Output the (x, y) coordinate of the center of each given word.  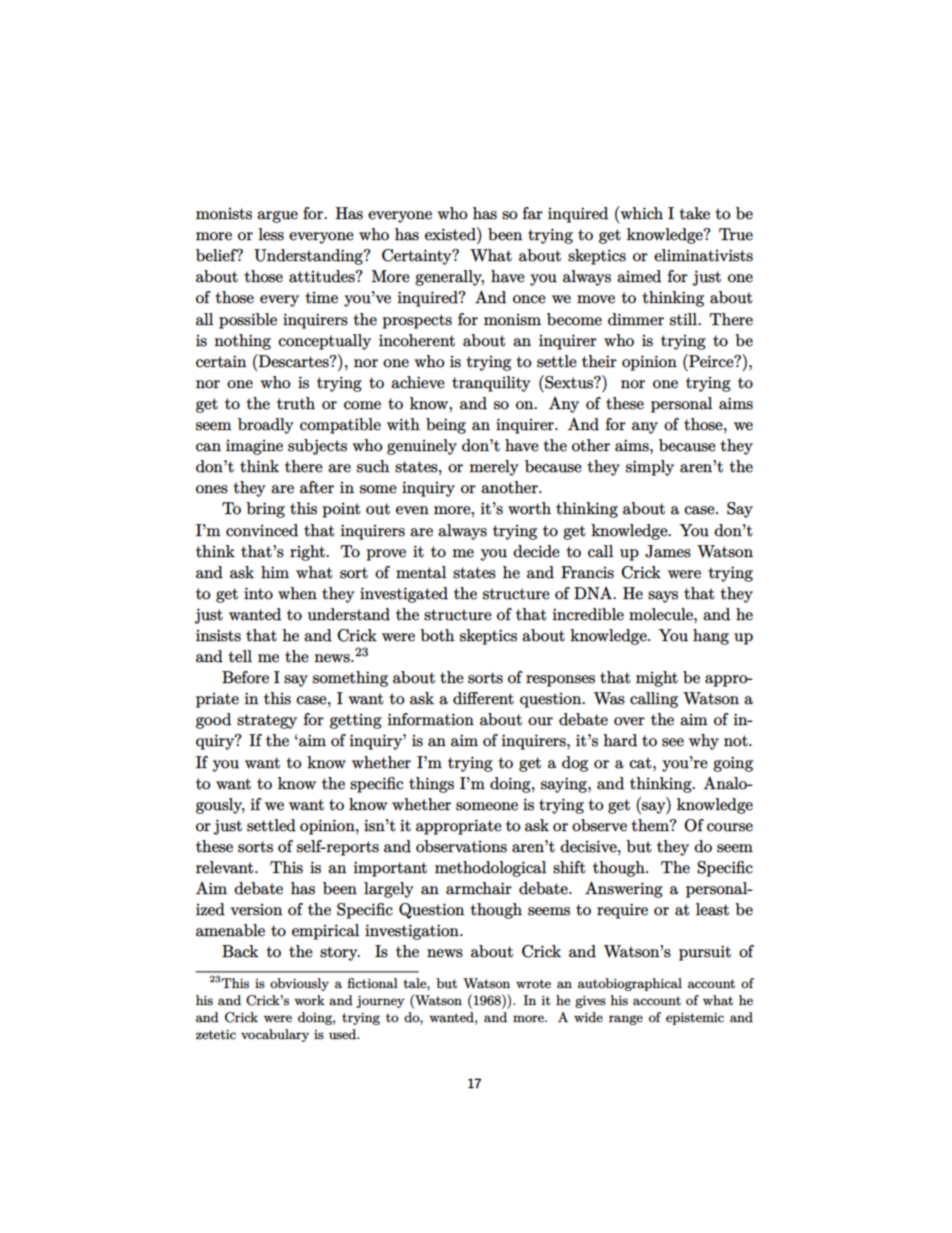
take (694, 213)
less (271, 234)
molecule (662, 614)
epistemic (695, 1019)
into (258, 593)
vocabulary (275, 1035)
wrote (533, 984)
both (437, 635)
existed (451, 234)
